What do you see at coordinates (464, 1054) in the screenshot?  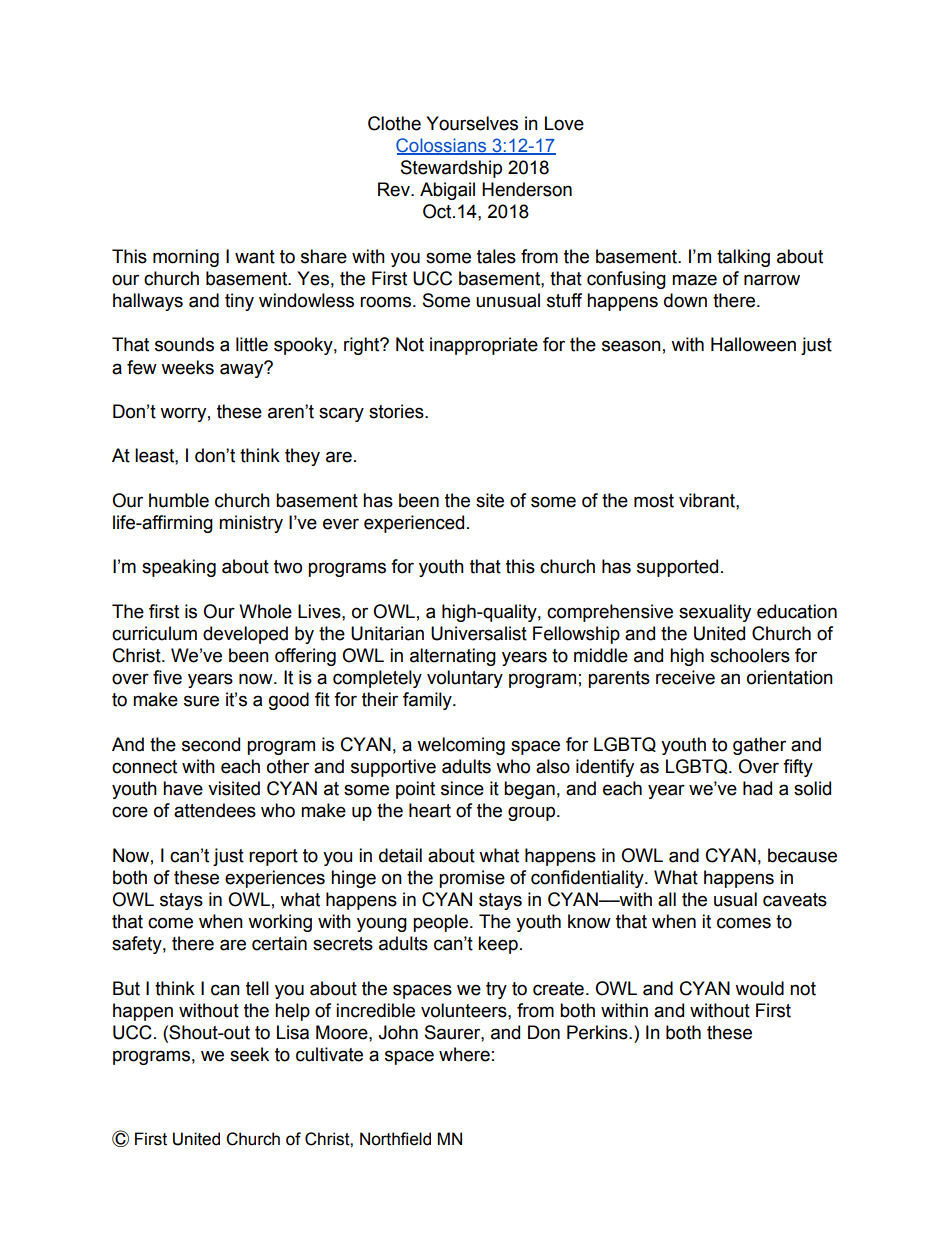 I see `where` at bounding box center [464, 1054].
